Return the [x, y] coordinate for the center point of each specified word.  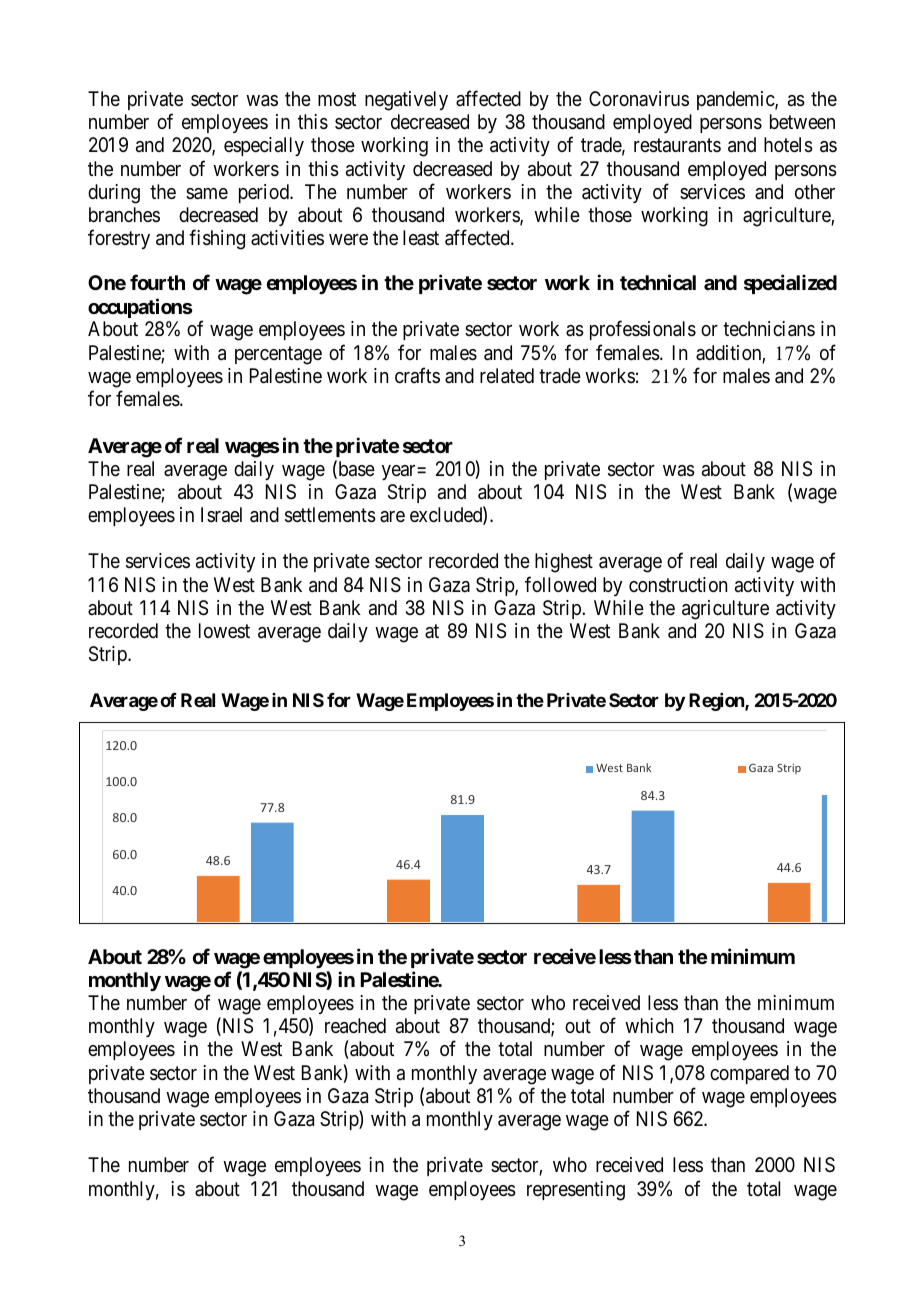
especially [264, 146]
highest [564, 563]
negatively [406, 101]
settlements [330, 515]
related [507, 376]
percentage [278, 355]
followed [560, 584]
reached [355, 1026]
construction [678, 585]
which [649, 1025]
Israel [221, 515]
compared [749, 1074]
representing [576, 1191]
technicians [769, 329]
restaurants [677, 146]
